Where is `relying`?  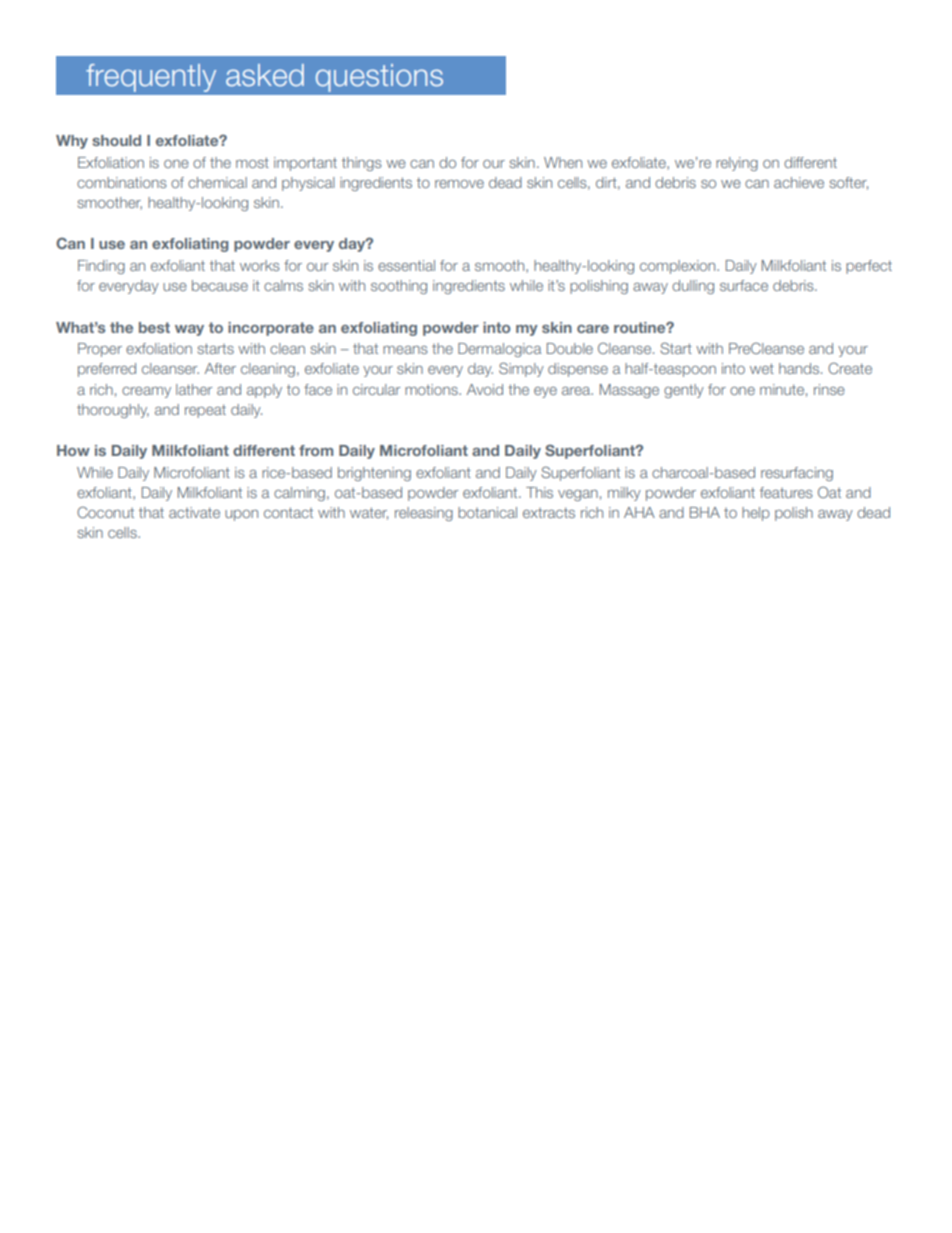
relying is located at coordinates (737, 164).
